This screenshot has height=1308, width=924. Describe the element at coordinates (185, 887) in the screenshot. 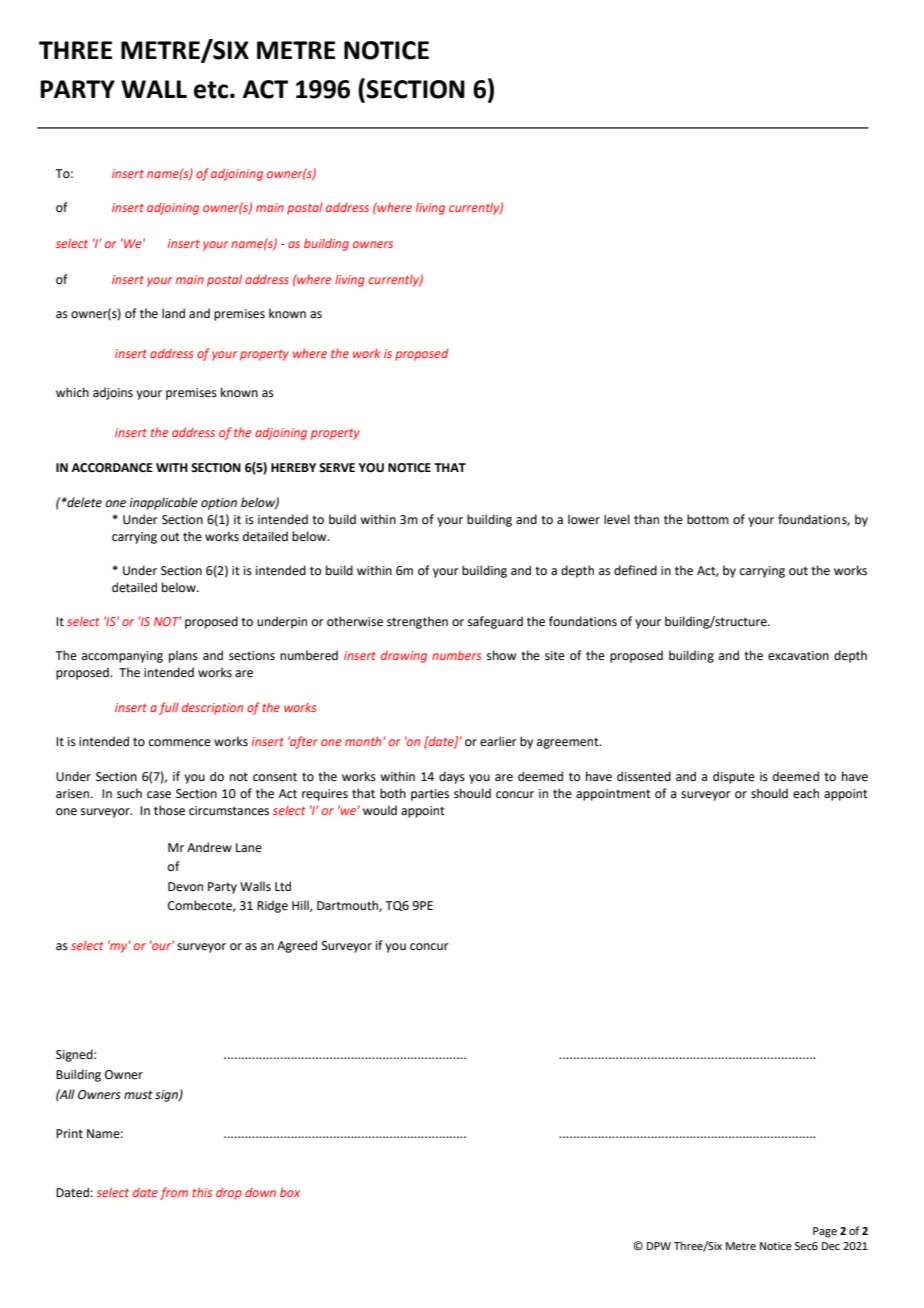

I see `Devon` at that location.
